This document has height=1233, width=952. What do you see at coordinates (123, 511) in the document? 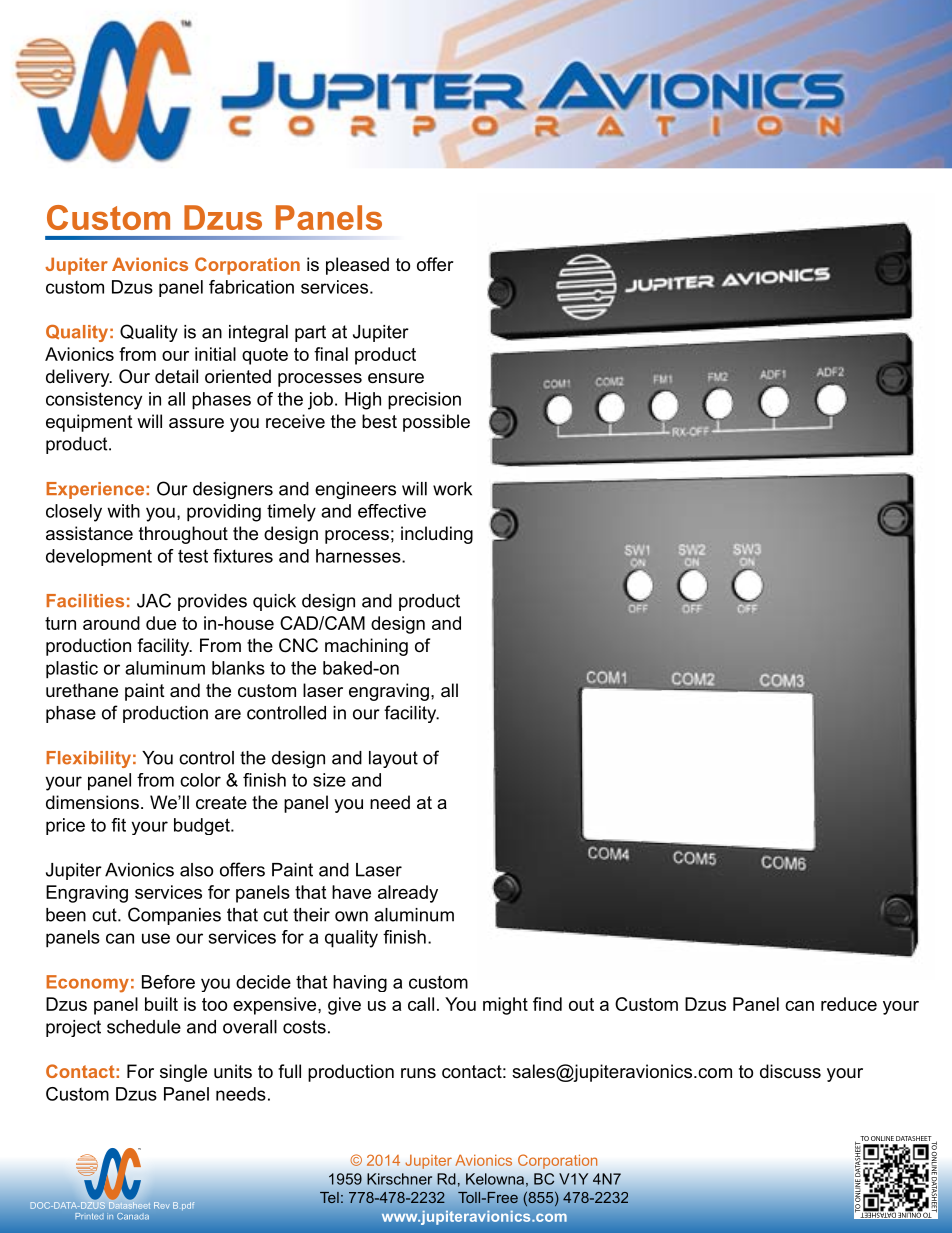
I see `with` at bounding box center [123, 511].
